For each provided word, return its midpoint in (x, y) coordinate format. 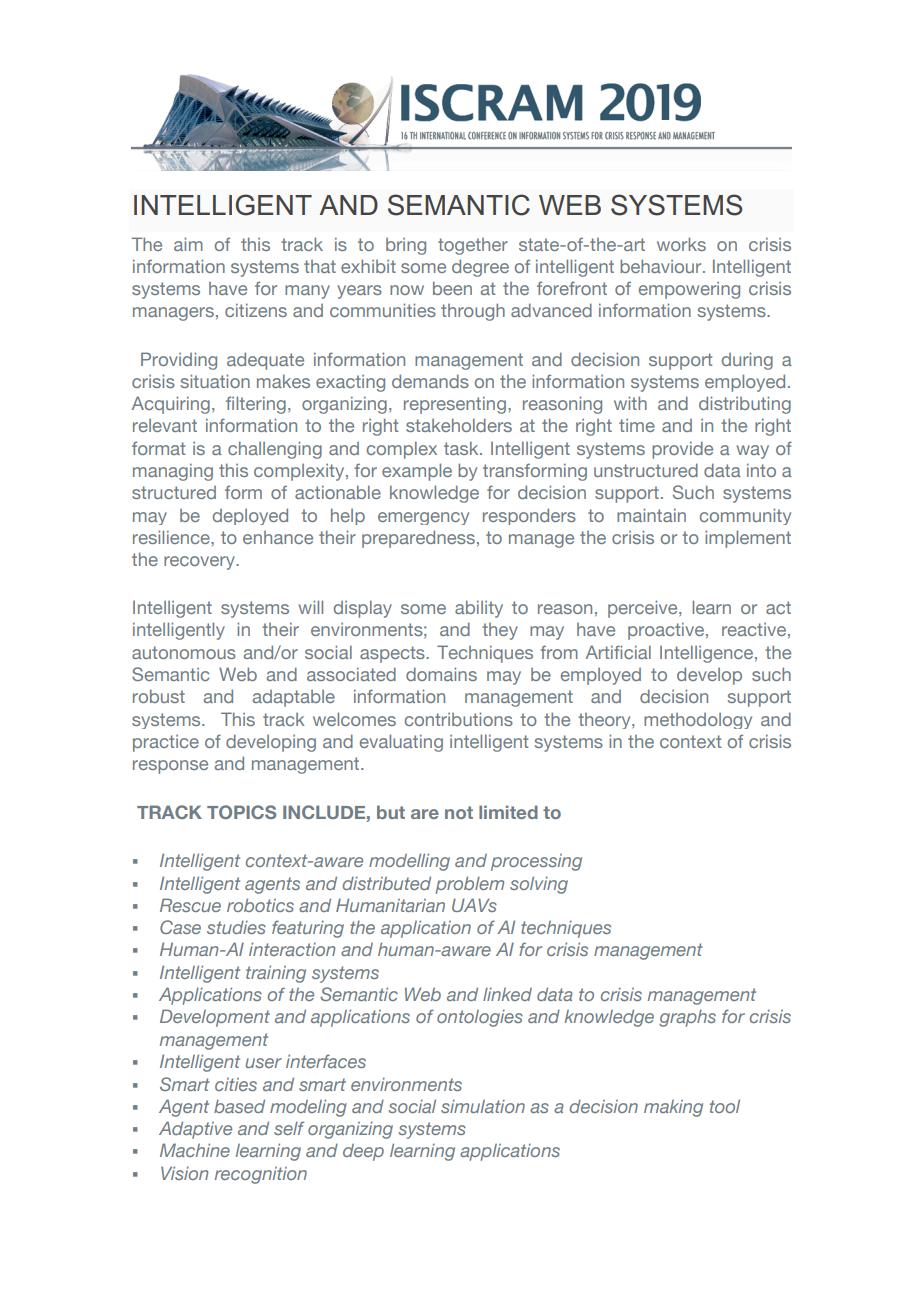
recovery (200, 563)
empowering (689, 290)
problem (469, 885)
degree (480, 268)
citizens (256, 310)
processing (536, 862)
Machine (195, 1150)
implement (748, 539)
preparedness (420, 539)
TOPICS (241, 812)
